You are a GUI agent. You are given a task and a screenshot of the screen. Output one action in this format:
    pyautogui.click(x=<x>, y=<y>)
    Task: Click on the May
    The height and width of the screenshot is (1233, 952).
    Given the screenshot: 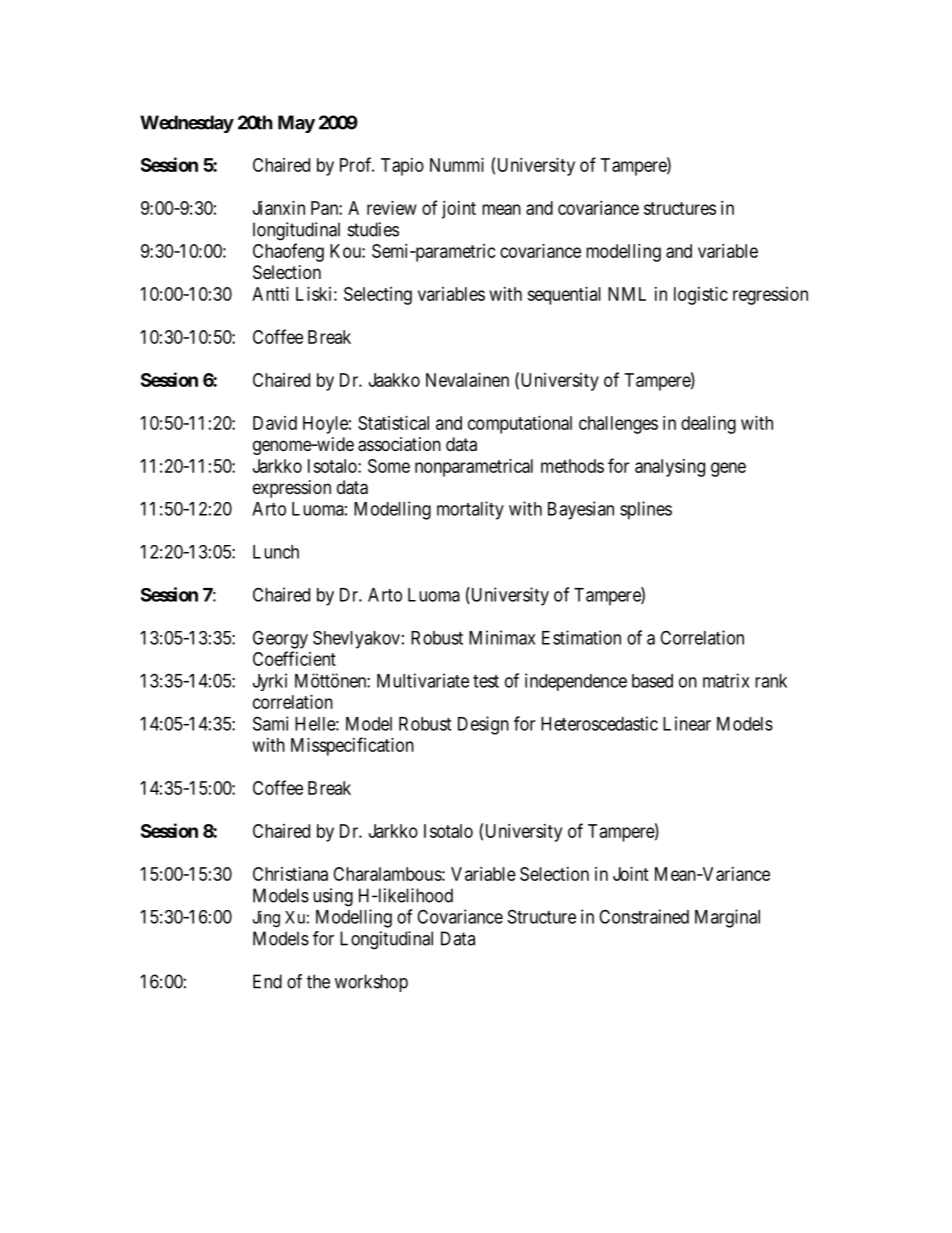 What is the action you would take?
    pyautogui.click(x=296, y=124)
